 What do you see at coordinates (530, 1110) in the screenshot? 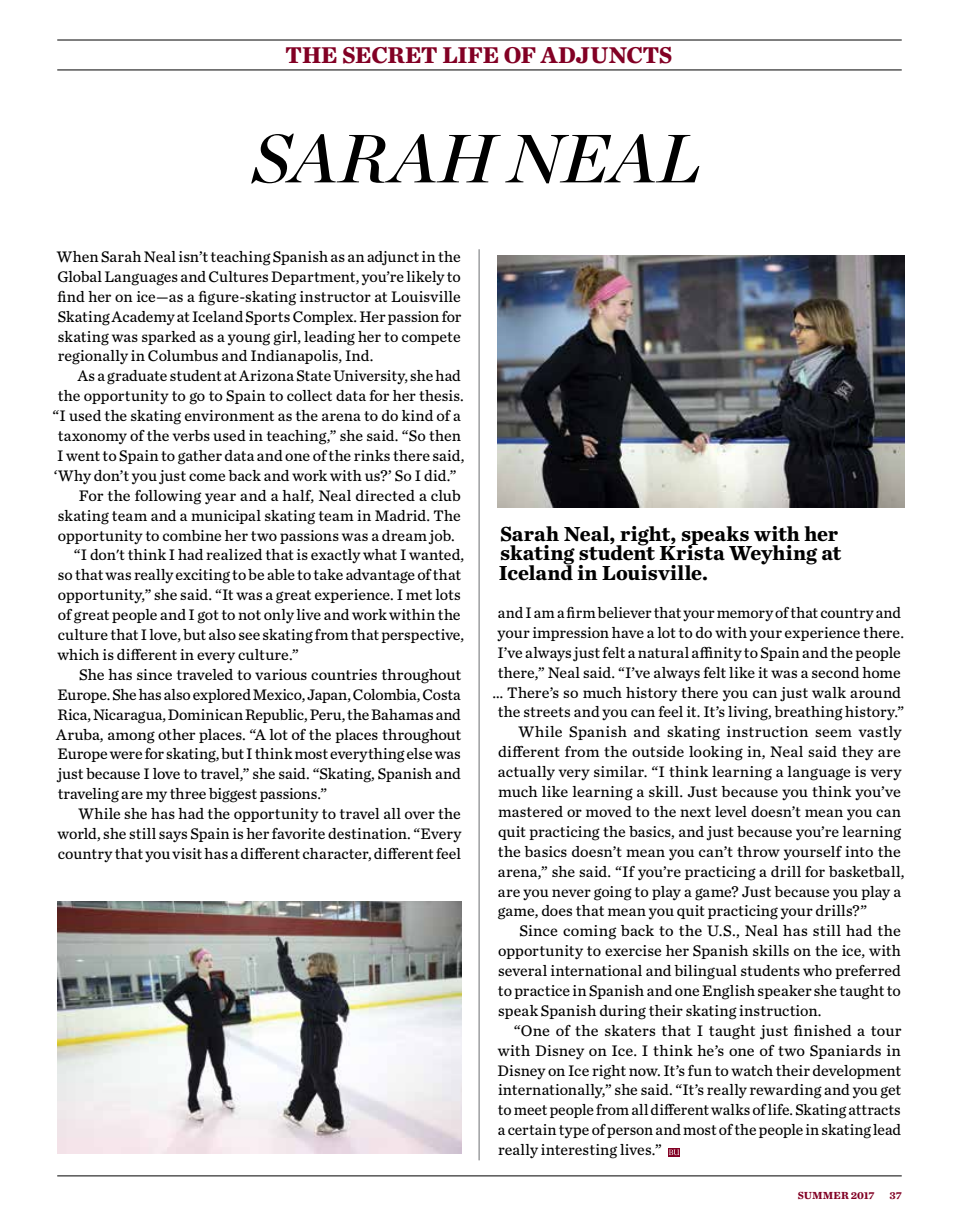
I see `meet` at bounding box center [530, 1110].
